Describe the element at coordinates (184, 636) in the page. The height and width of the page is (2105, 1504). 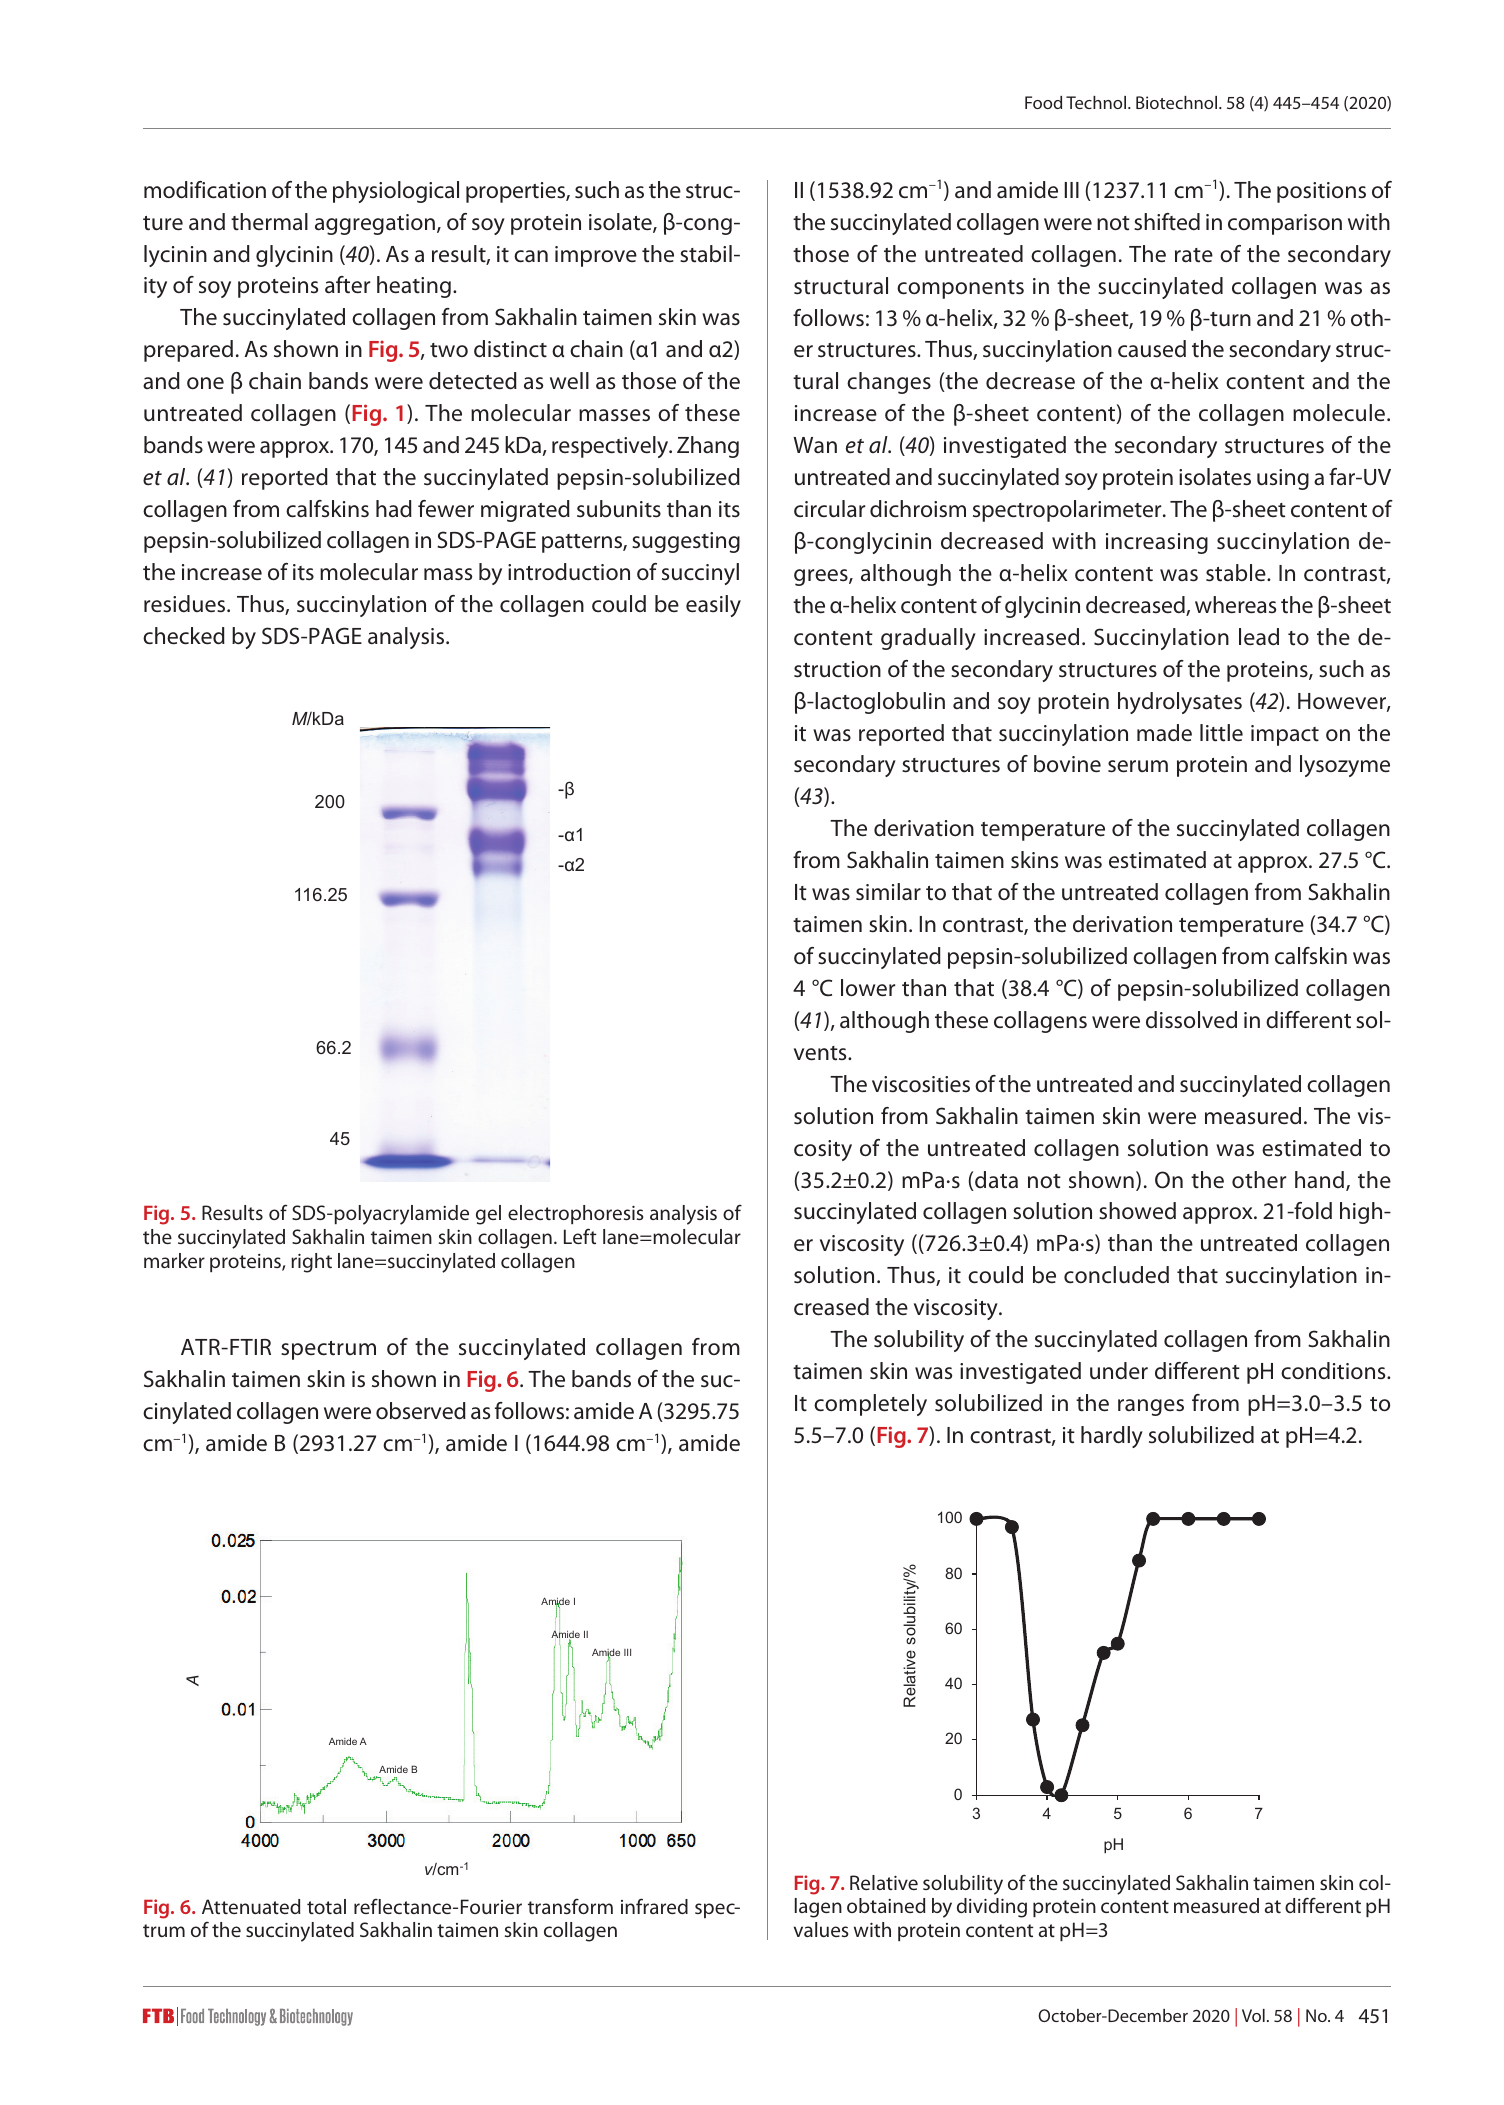
I see `checked` at that location.
